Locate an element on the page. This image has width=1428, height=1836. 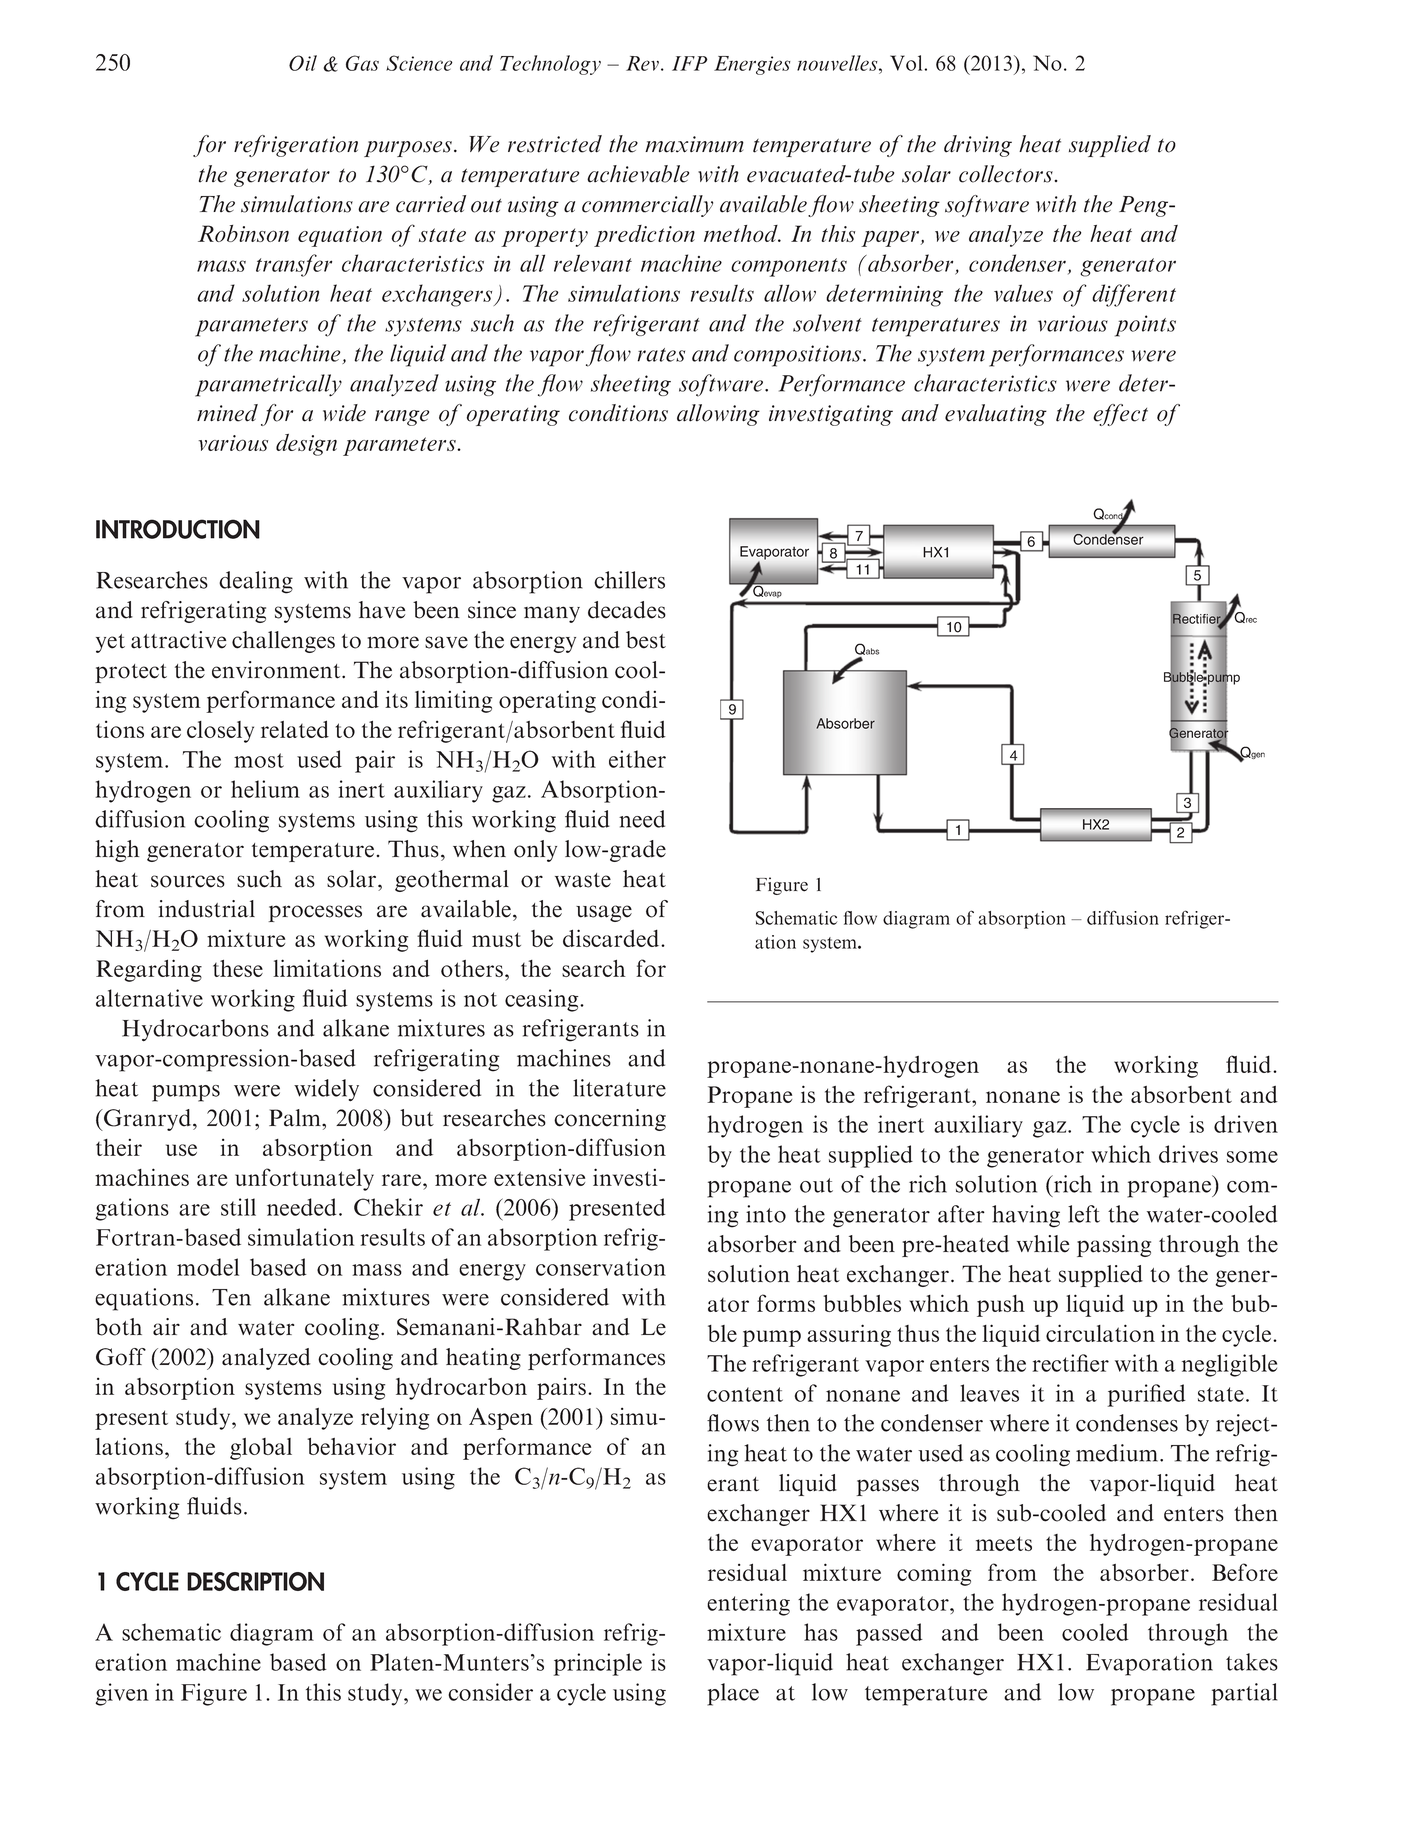
driven is located at coordinates (1246, 1124).
